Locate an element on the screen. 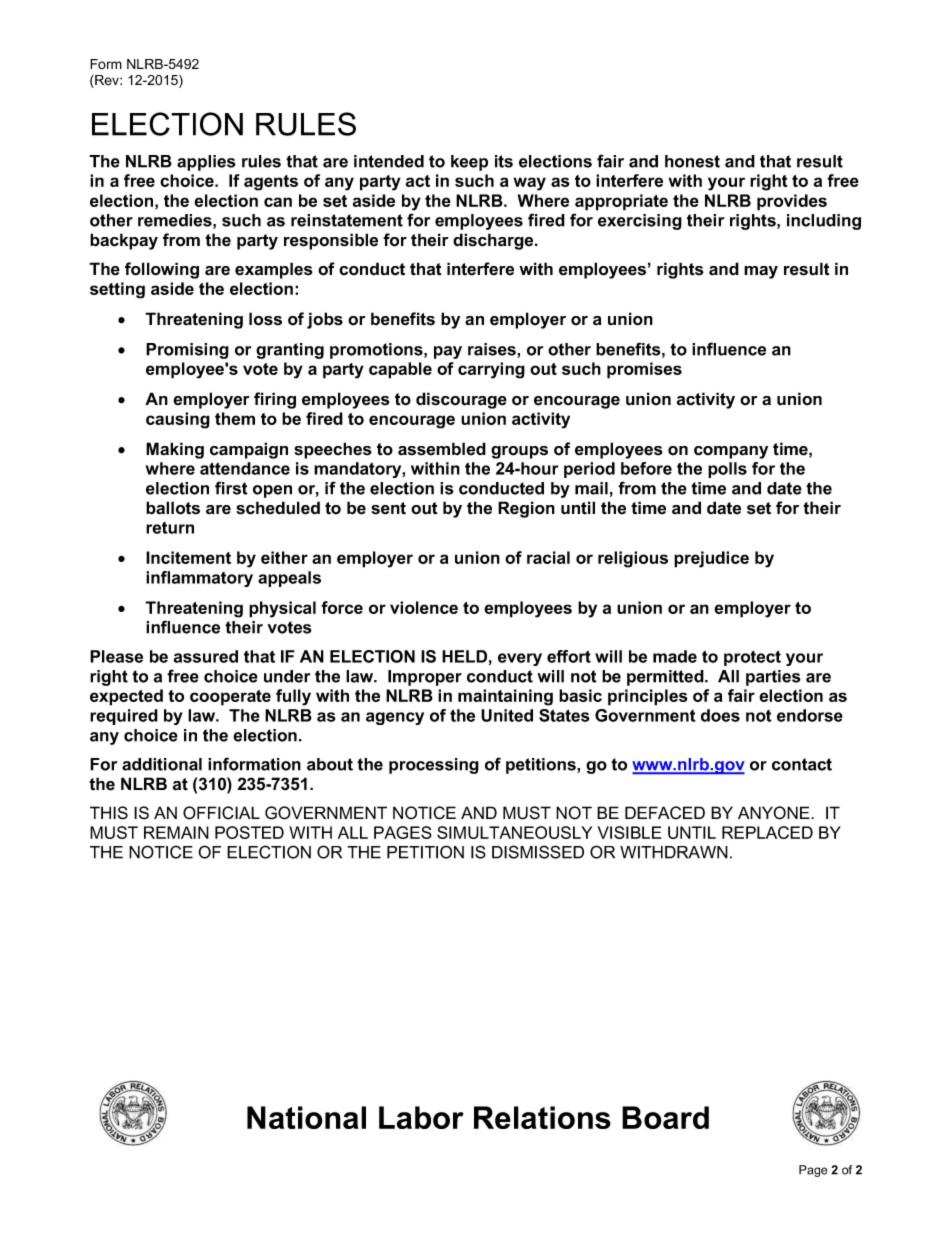 This screenshot has height=1233, width=952. keep is located at coordinates (469, 163).
